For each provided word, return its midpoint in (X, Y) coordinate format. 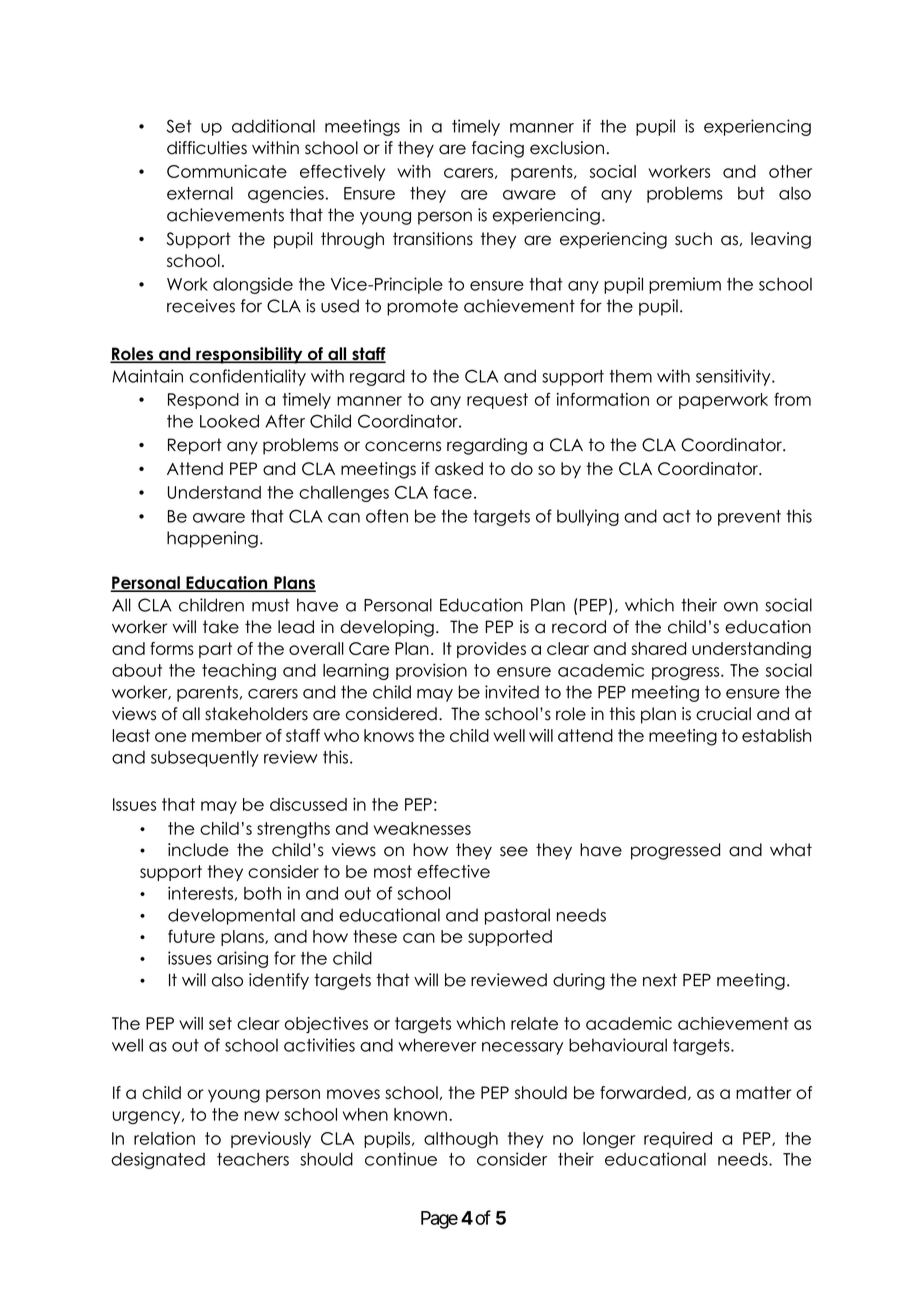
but (751, 193)
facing (498, 149)
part (215, 650)
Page (439, 1220)
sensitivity (734, 377)
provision (431, 671)
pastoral (517, 916)
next (660, 980)
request (497, 401)
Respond (203, 401)
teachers (253, 1159)
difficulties (207, 148)
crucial (723, 714)
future (191, 936)
